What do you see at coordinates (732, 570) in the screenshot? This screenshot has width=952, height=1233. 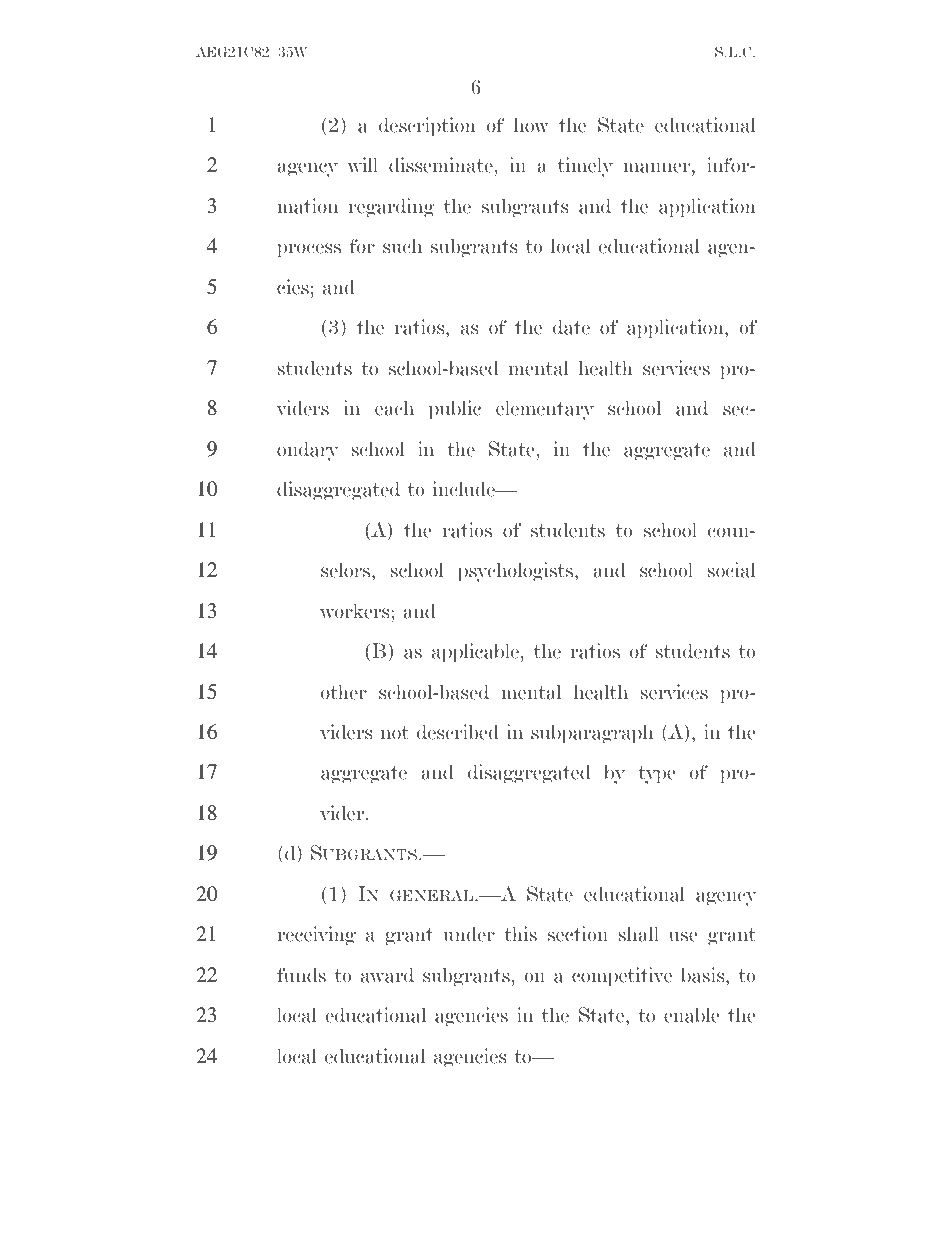 I see `social` at bounding box center [732, 570].
